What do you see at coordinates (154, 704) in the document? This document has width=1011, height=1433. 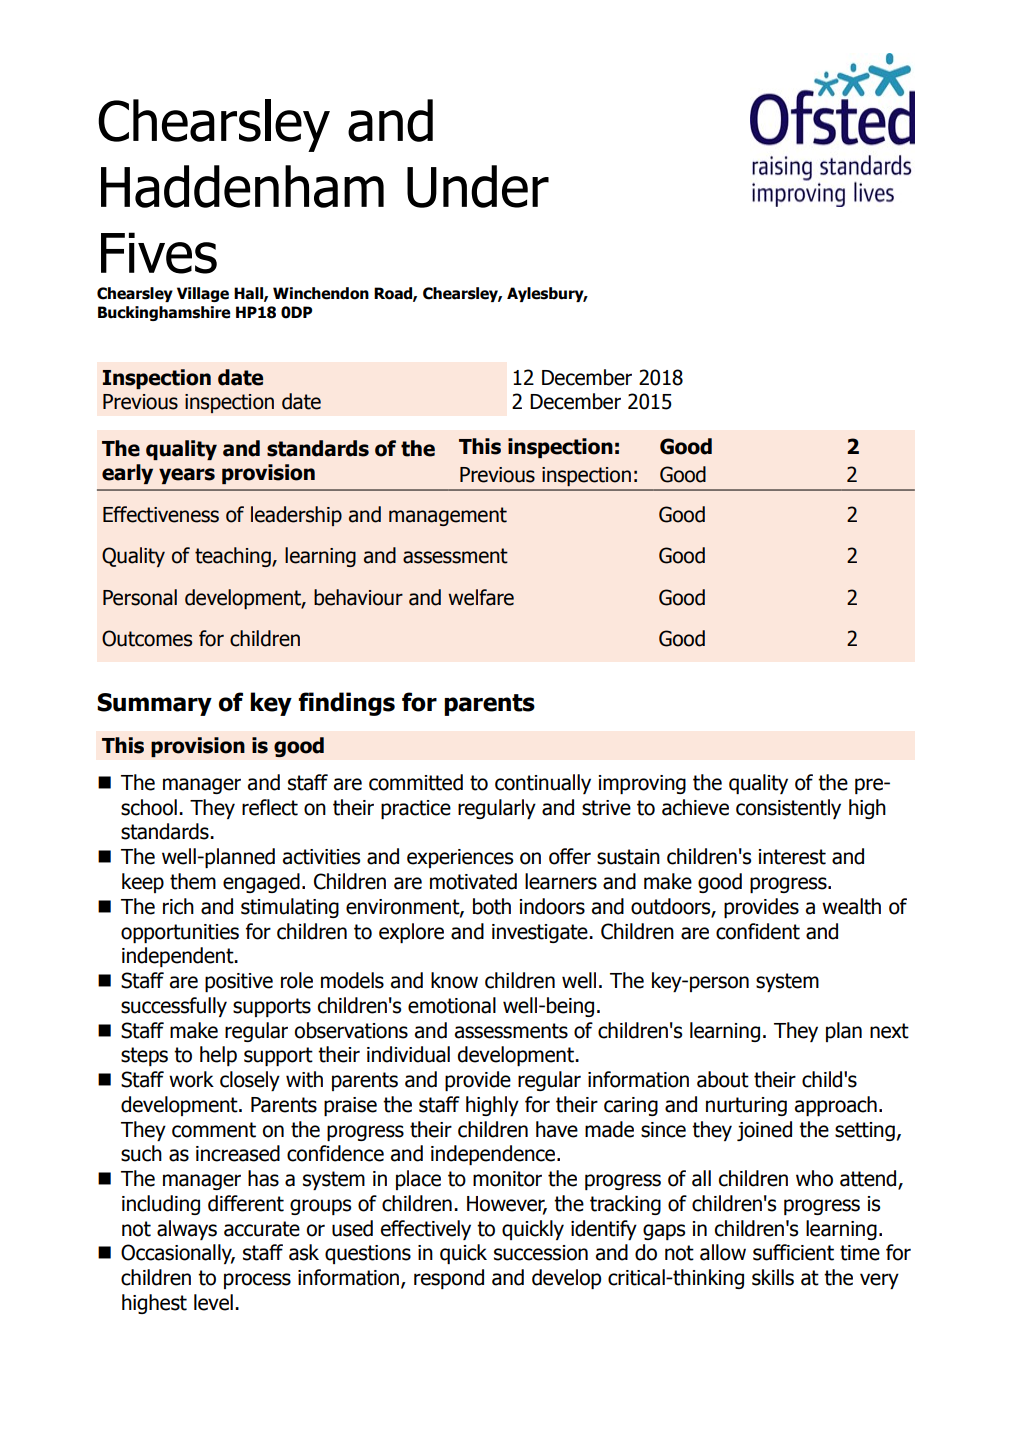 I see `Summary` at bounding box center [154, 704].
